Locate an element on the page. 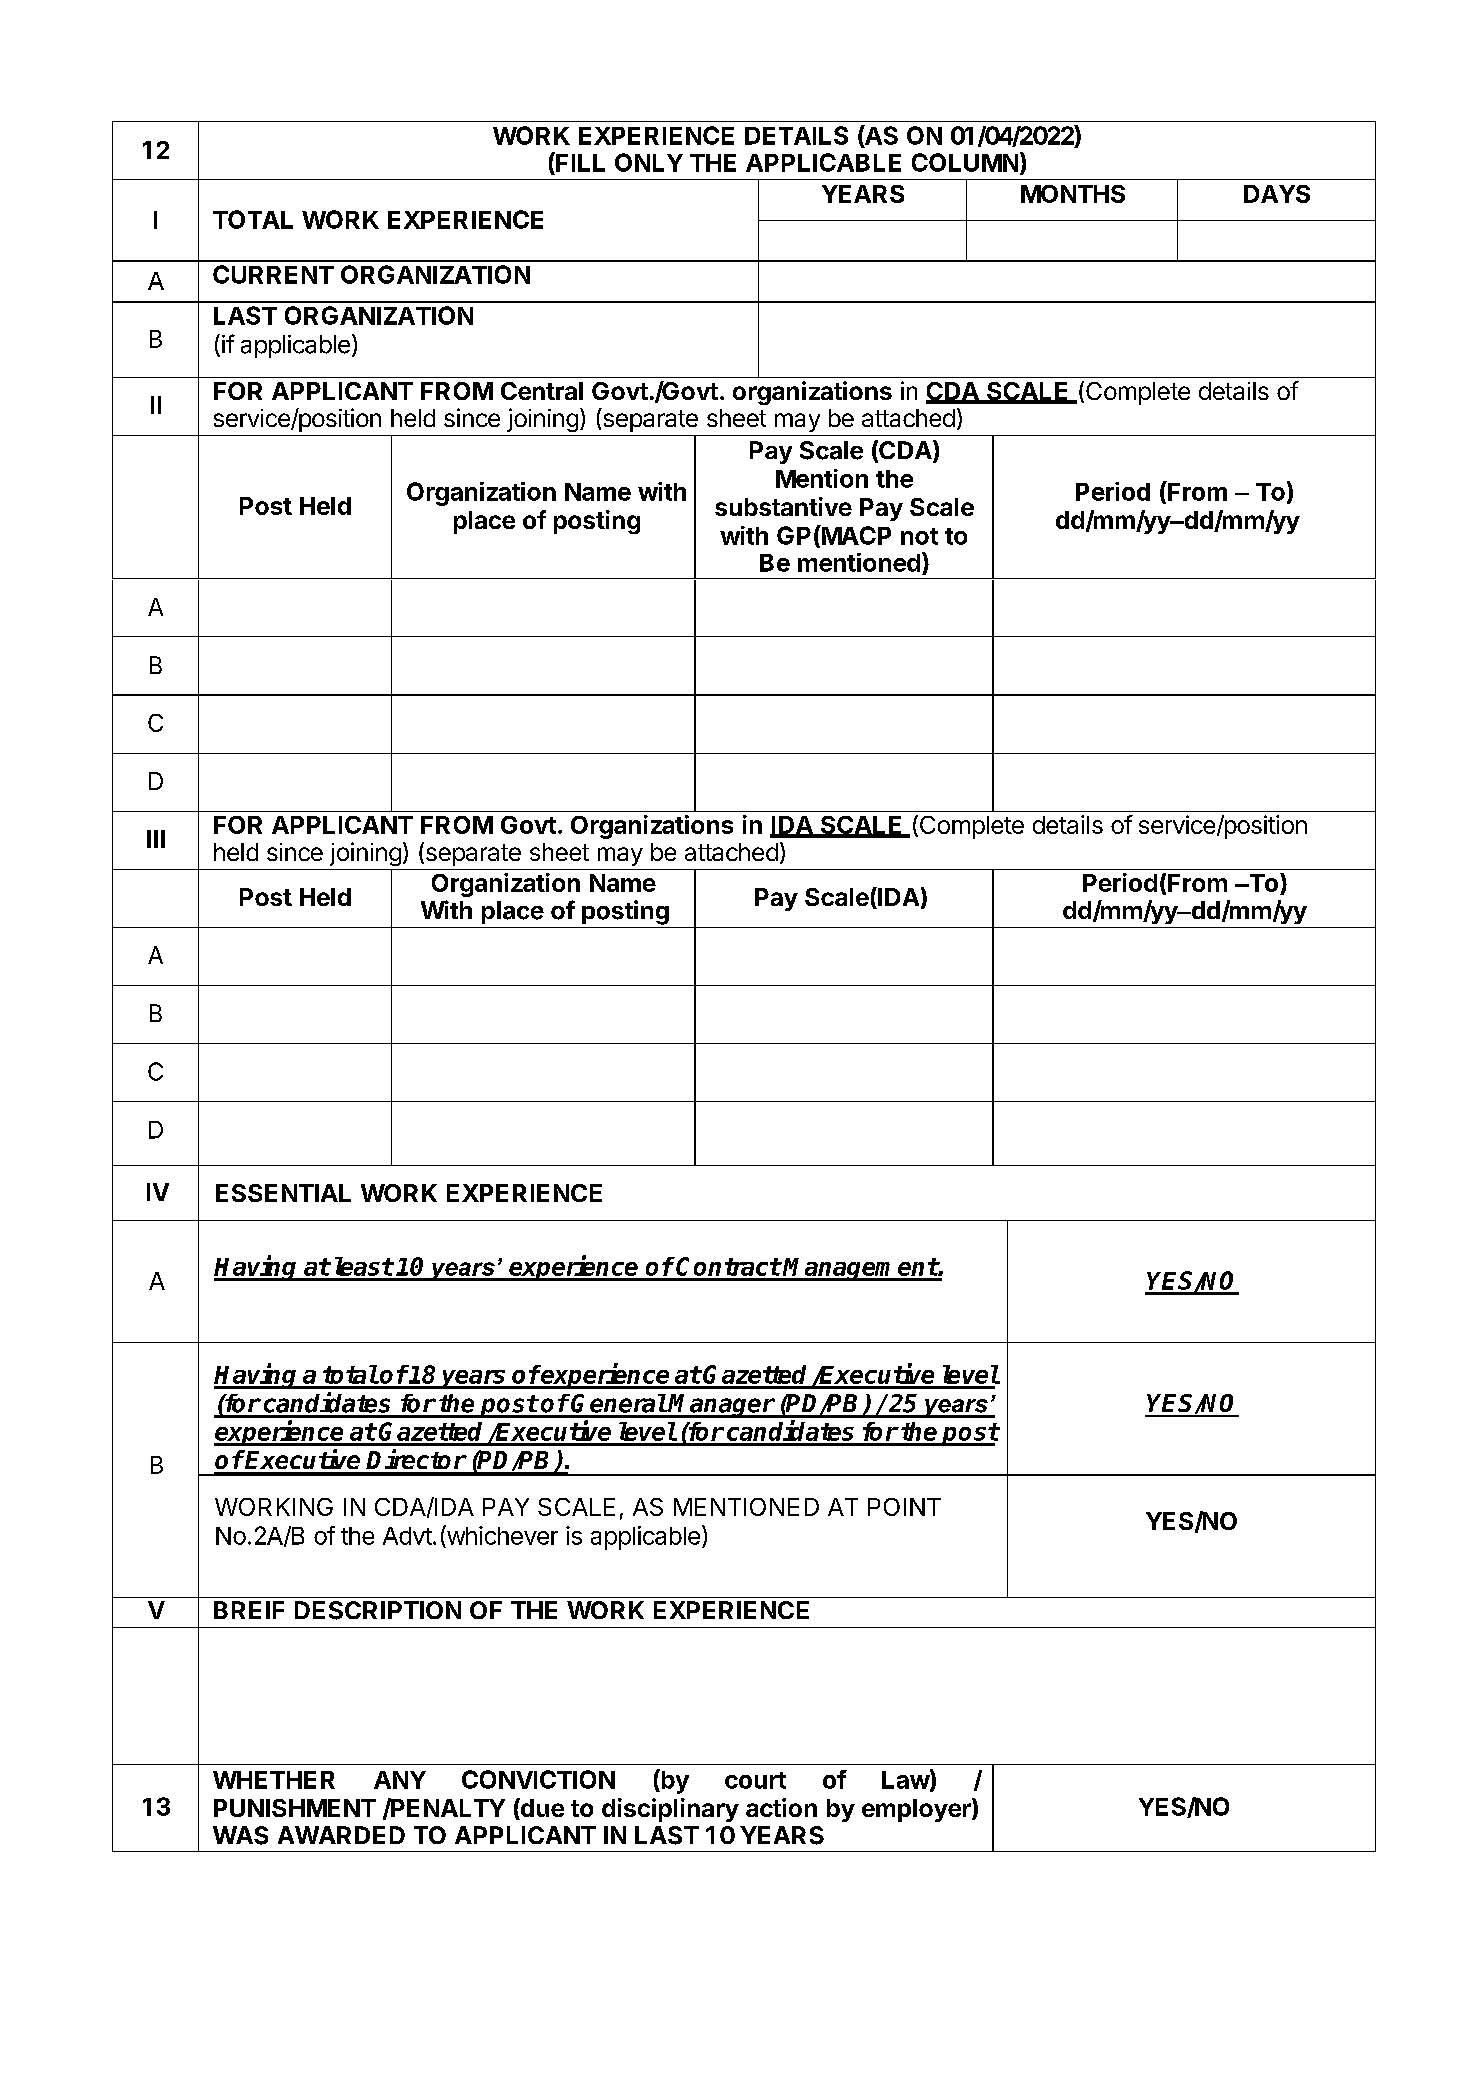  substantive is located at coordinates (783, 506).
